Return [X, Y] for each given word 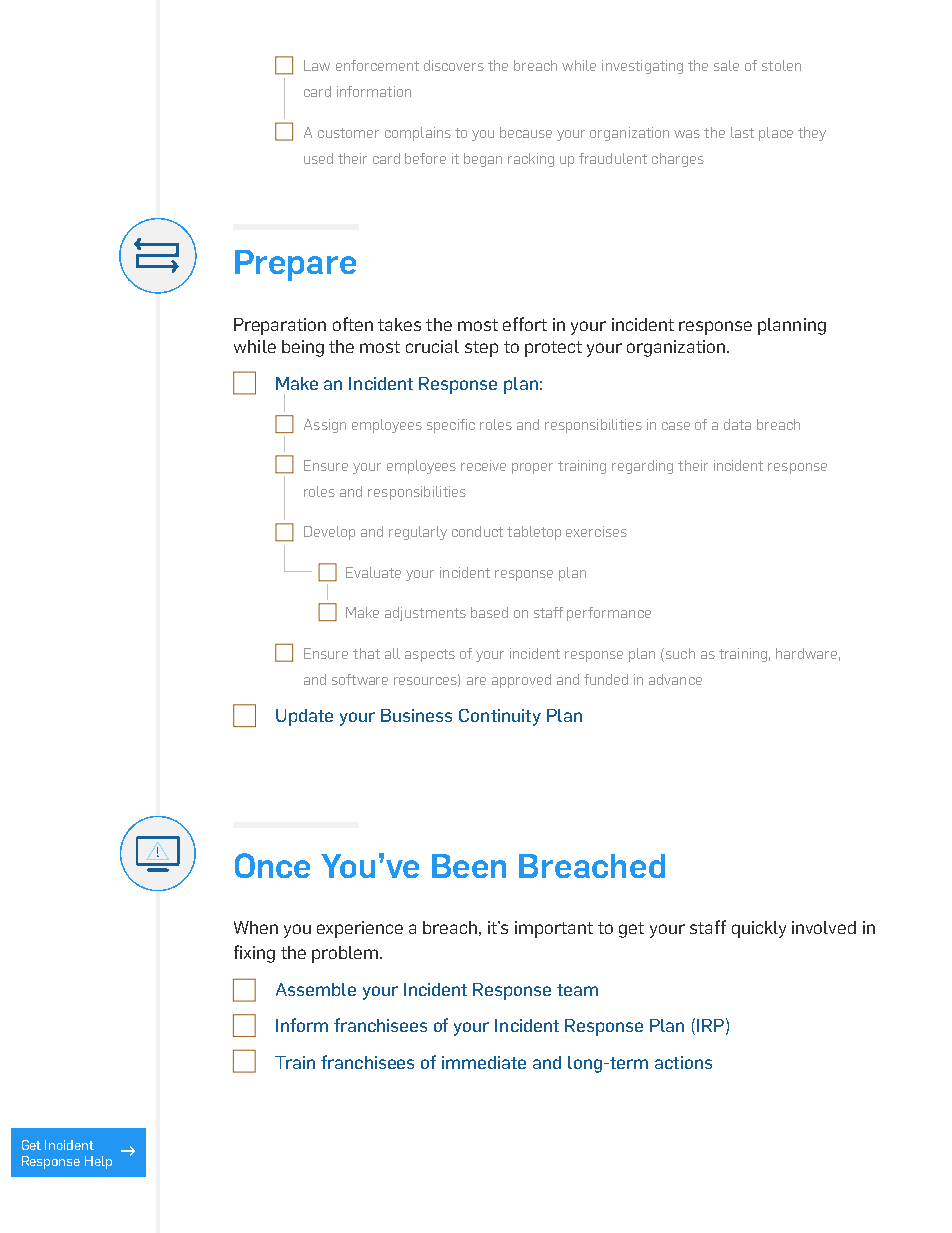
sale [726, 65]
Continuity [500, 717]
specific [451, 426]
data [737, 424]
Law [317, 65]
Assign [325, 426]
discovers [454, 65]
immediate [484, 1062]
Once [272, 865]
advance [675, 679]
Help [98, 1162]
